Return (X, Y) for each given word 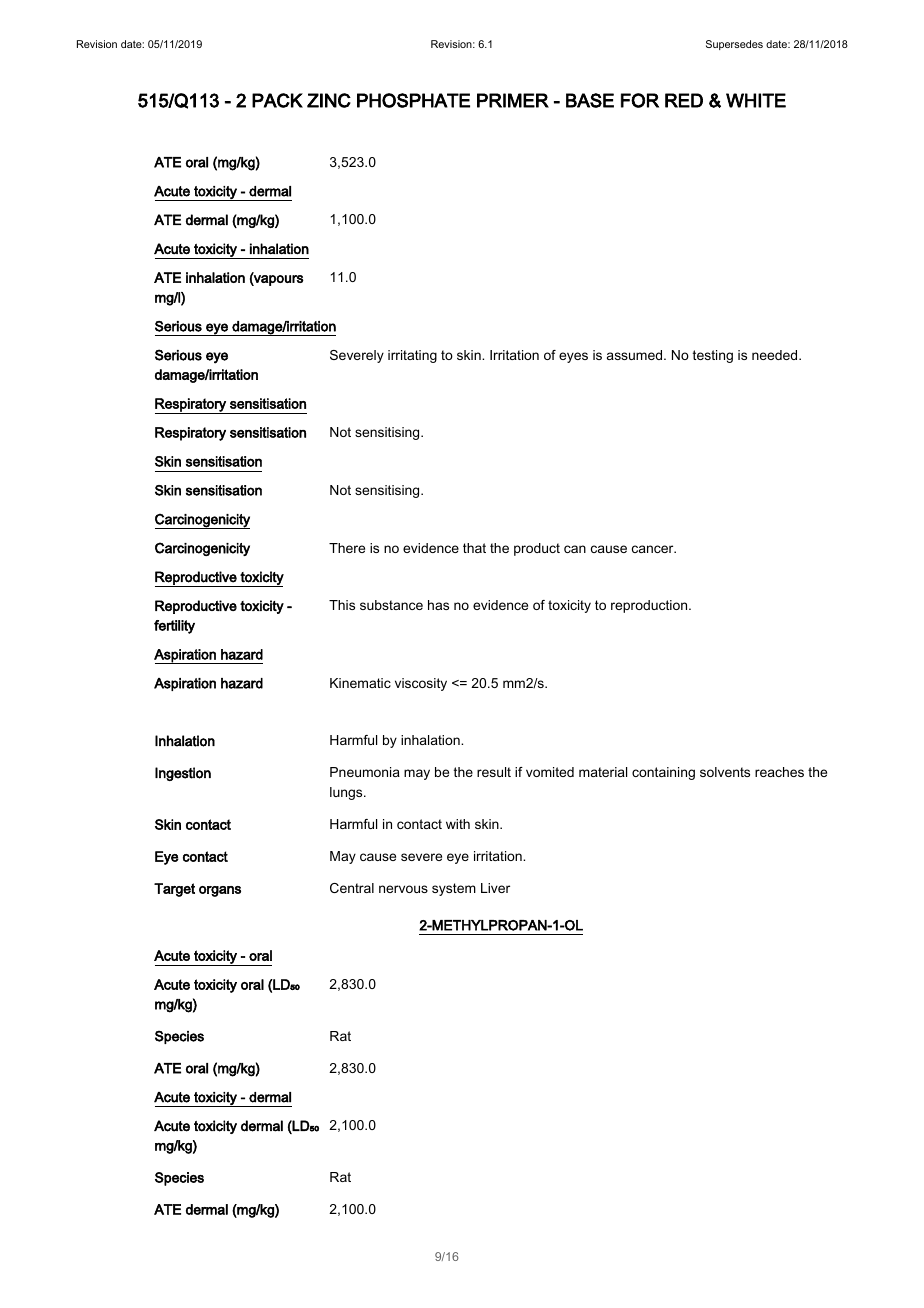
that (474, 548)
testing (713, 356)
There (347, 548)
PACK (277, 100)
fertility (174, 627)
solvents (725, 772)
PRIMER (513, 100)
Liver (495, 888)
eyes (573, 357)
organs (220, 891)
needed (776, 355)
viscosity (421, 684)
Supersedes (734, 45)
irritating (412, 356)
